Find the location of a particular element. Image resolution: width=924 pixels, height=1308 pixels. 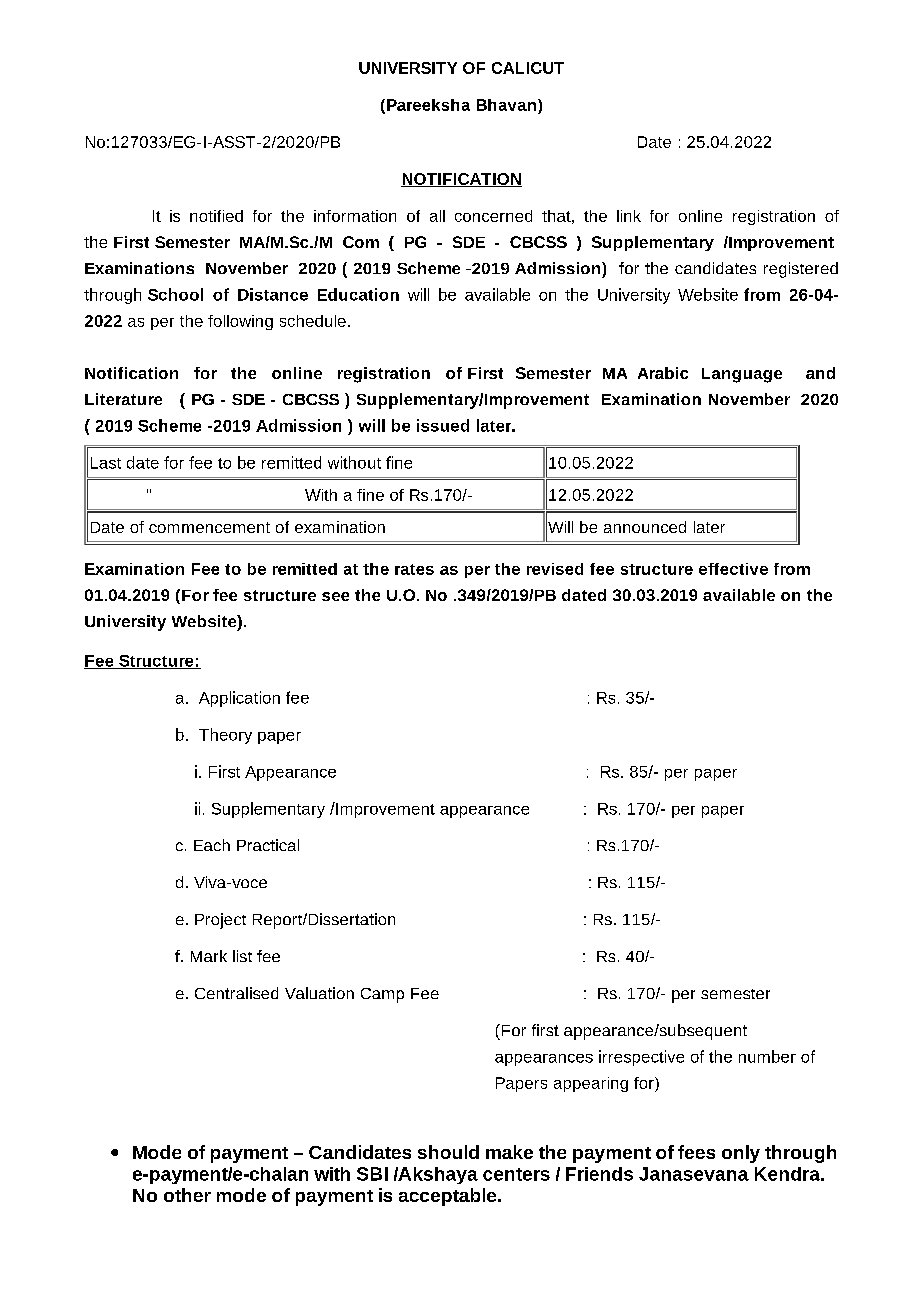

effective is located at coordinates (733, 569).
